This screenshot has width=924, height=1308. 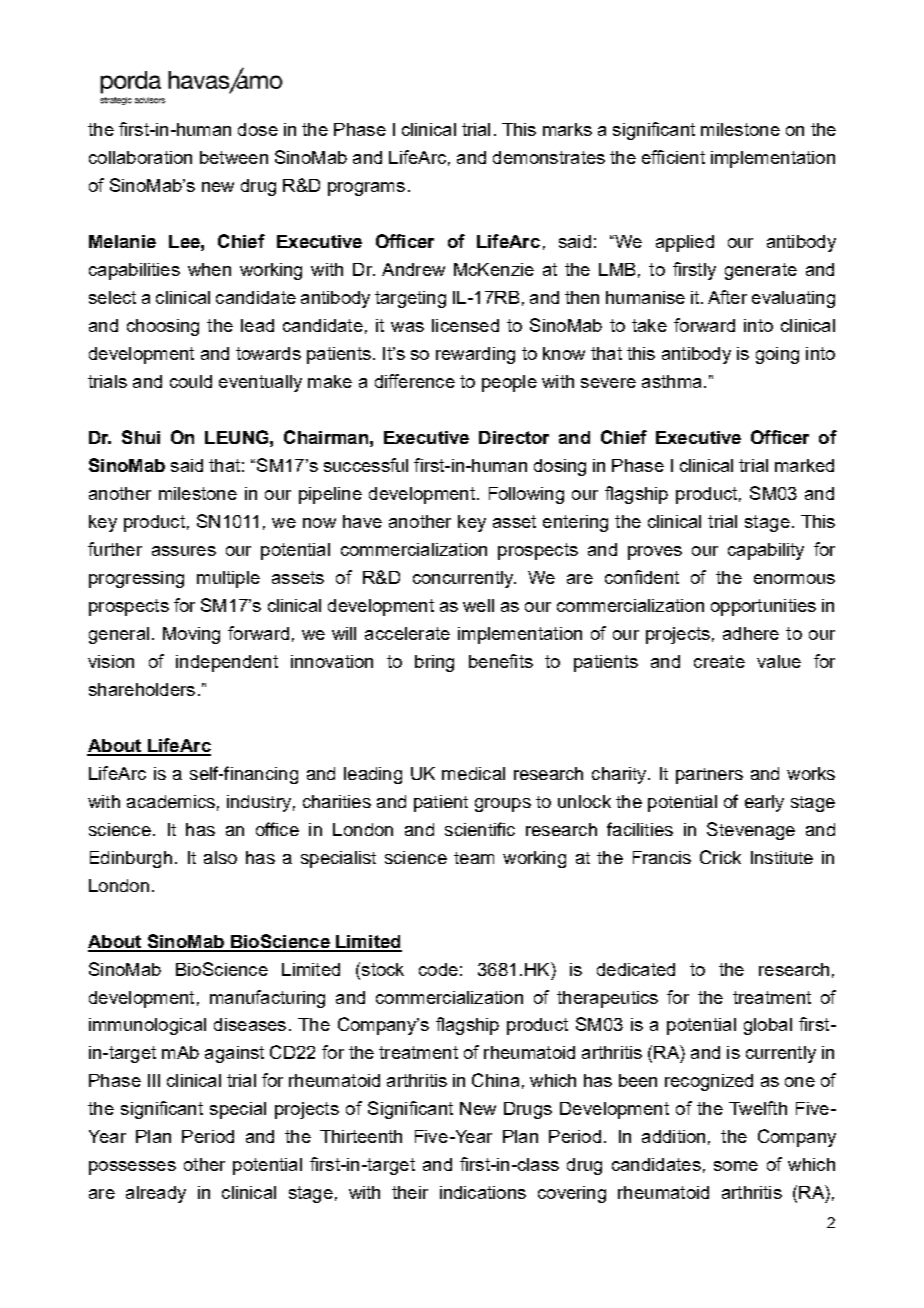 What do you see at coordinates (736, 1166) in the screenshot?
I see `some` at bounding box center [736, 1166].
